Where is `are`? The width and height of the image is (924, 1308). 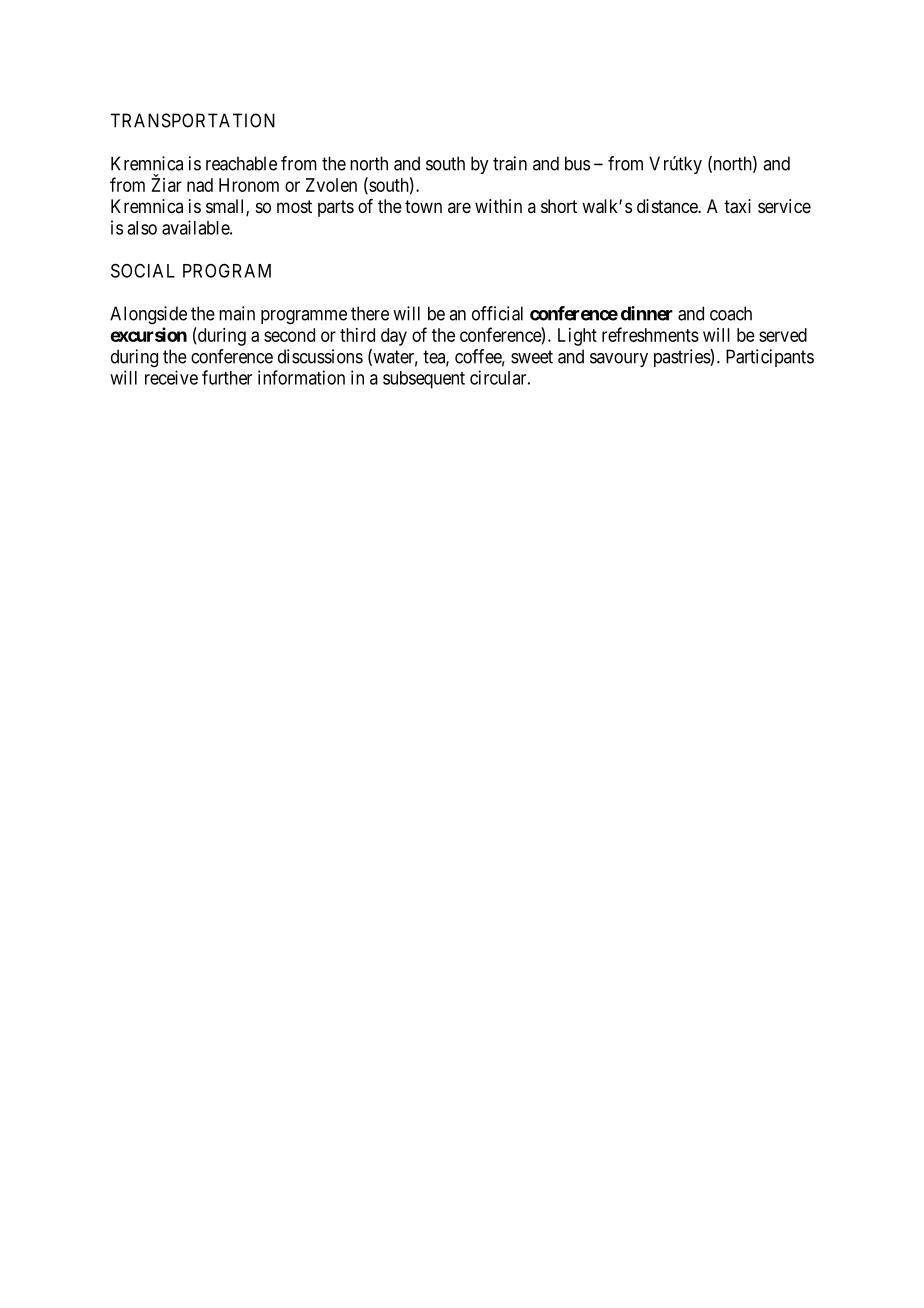 are is located at coordinates (459, 207).
